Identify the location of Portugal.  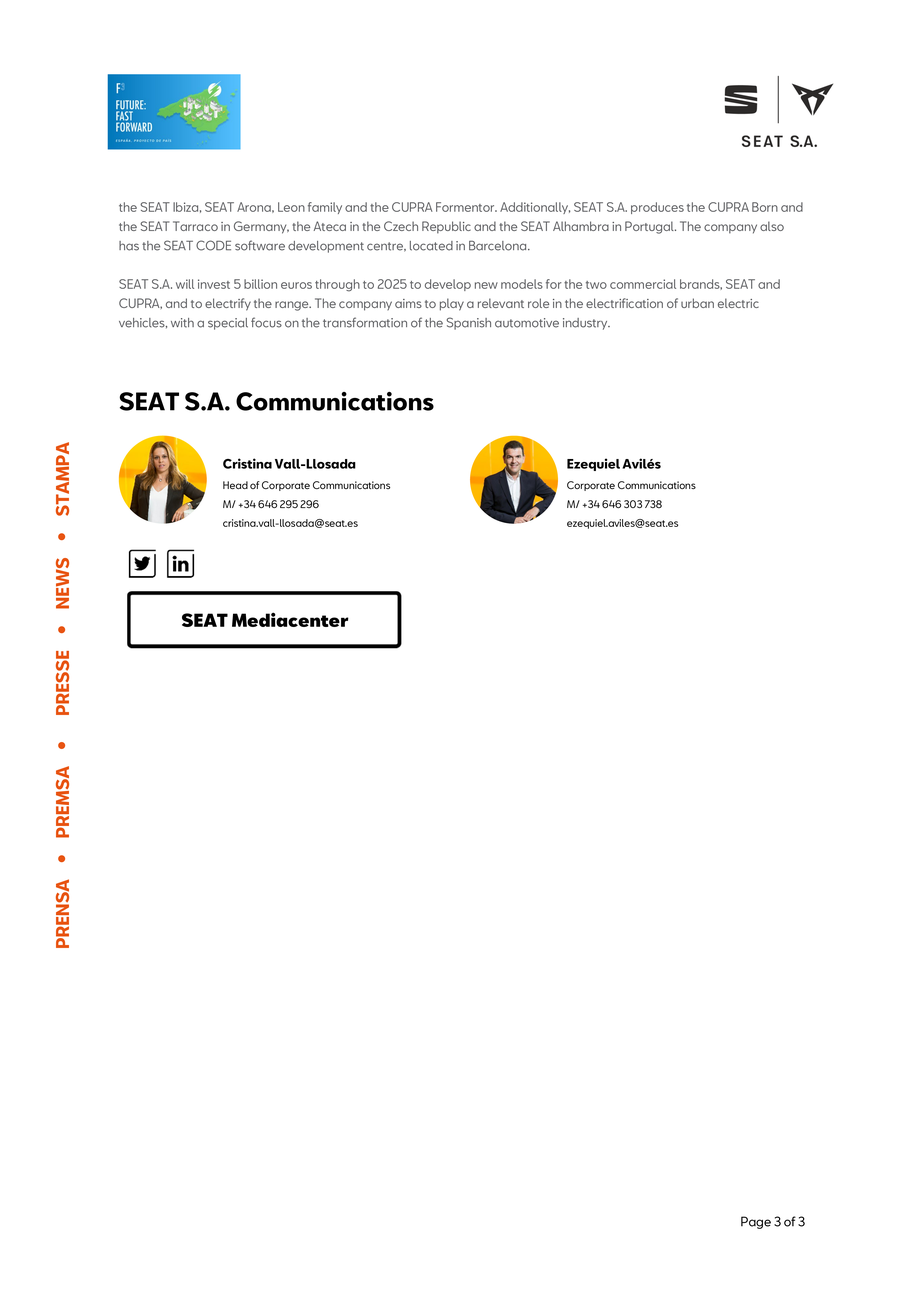
(650, 227).
